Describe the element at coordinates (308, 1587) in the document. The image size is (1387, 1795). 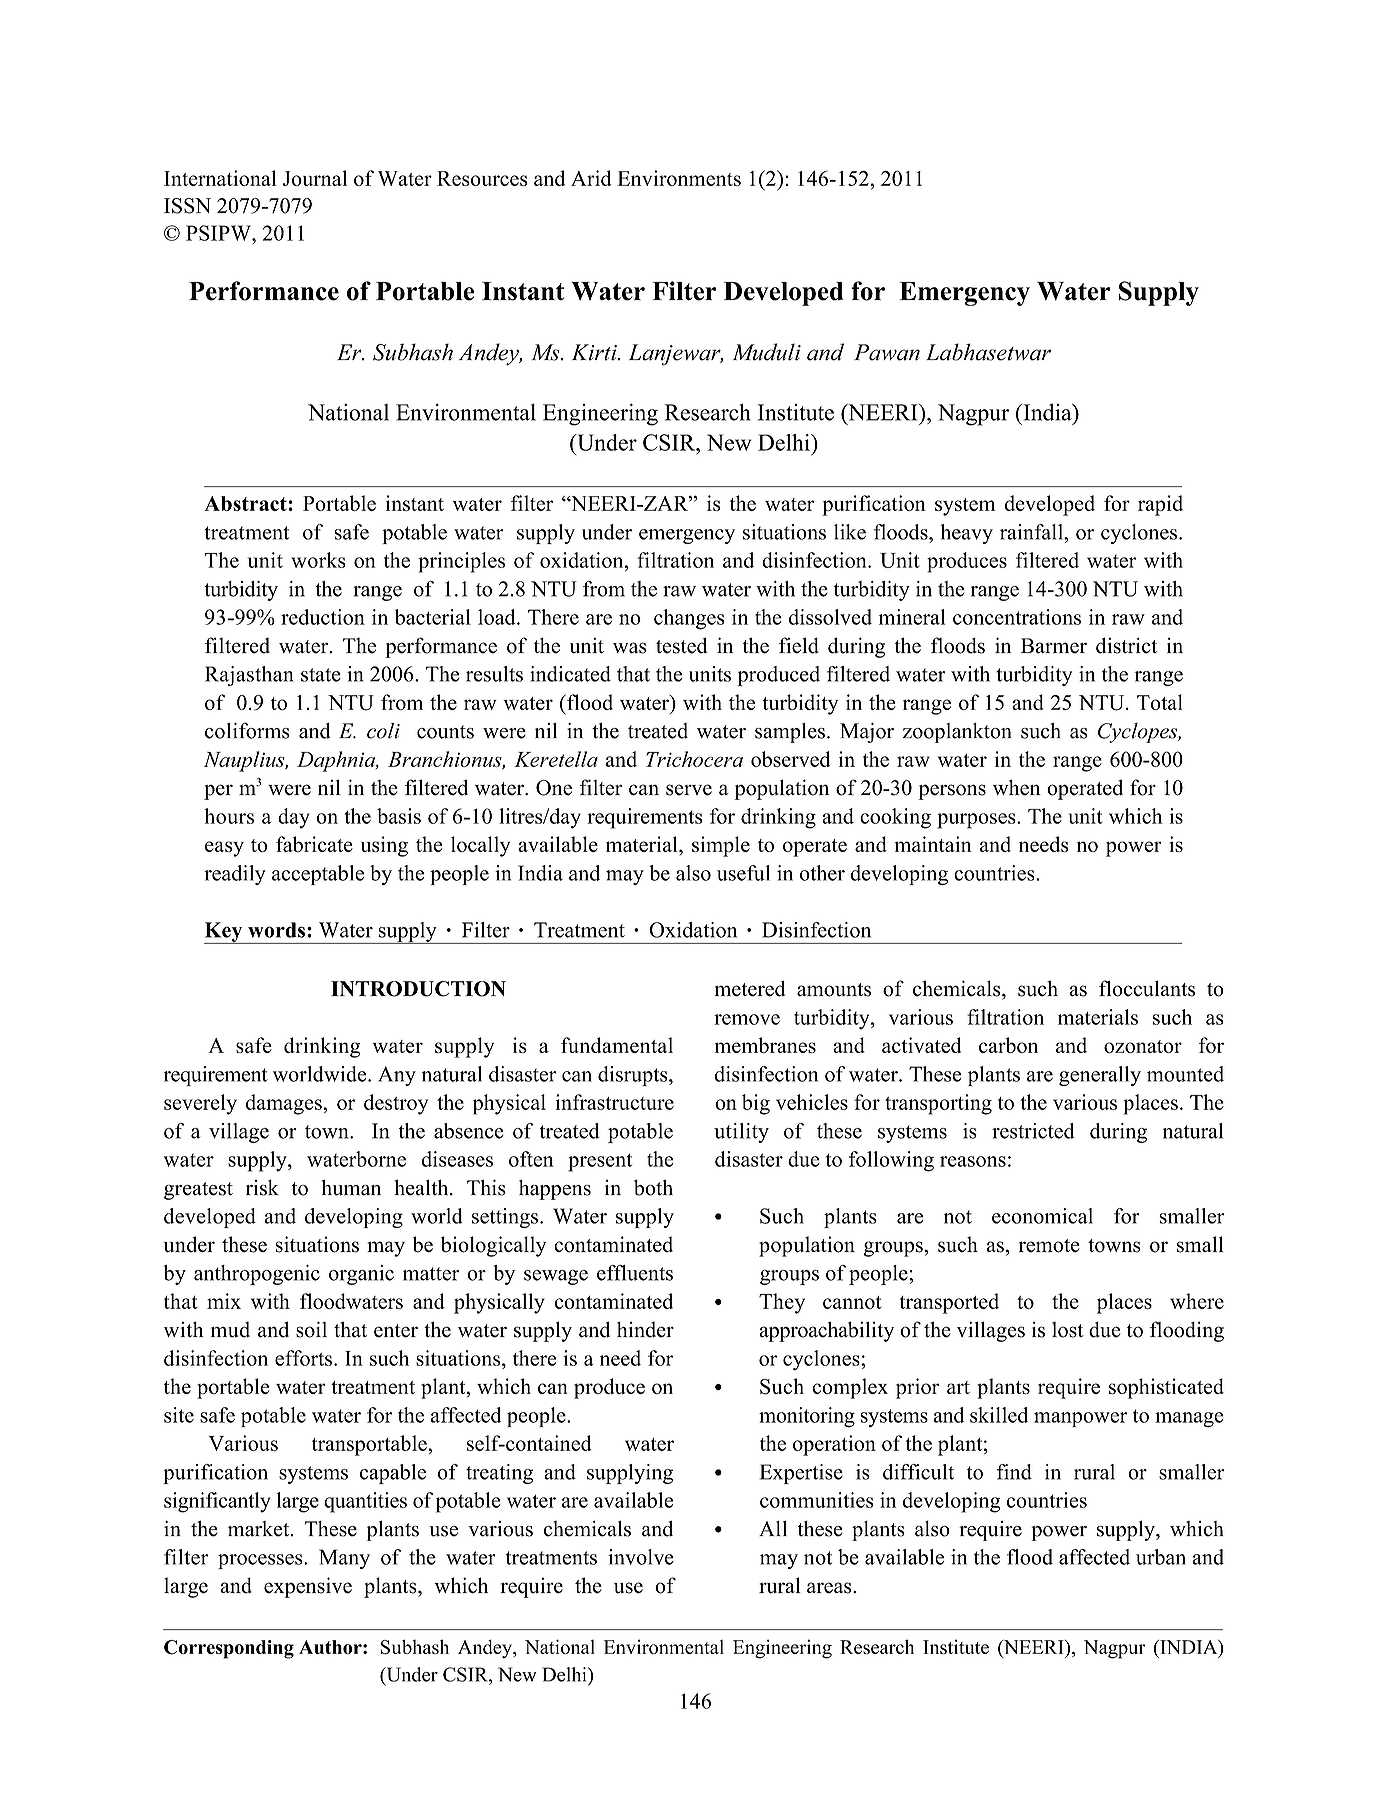
I see `expensive` at that location.
